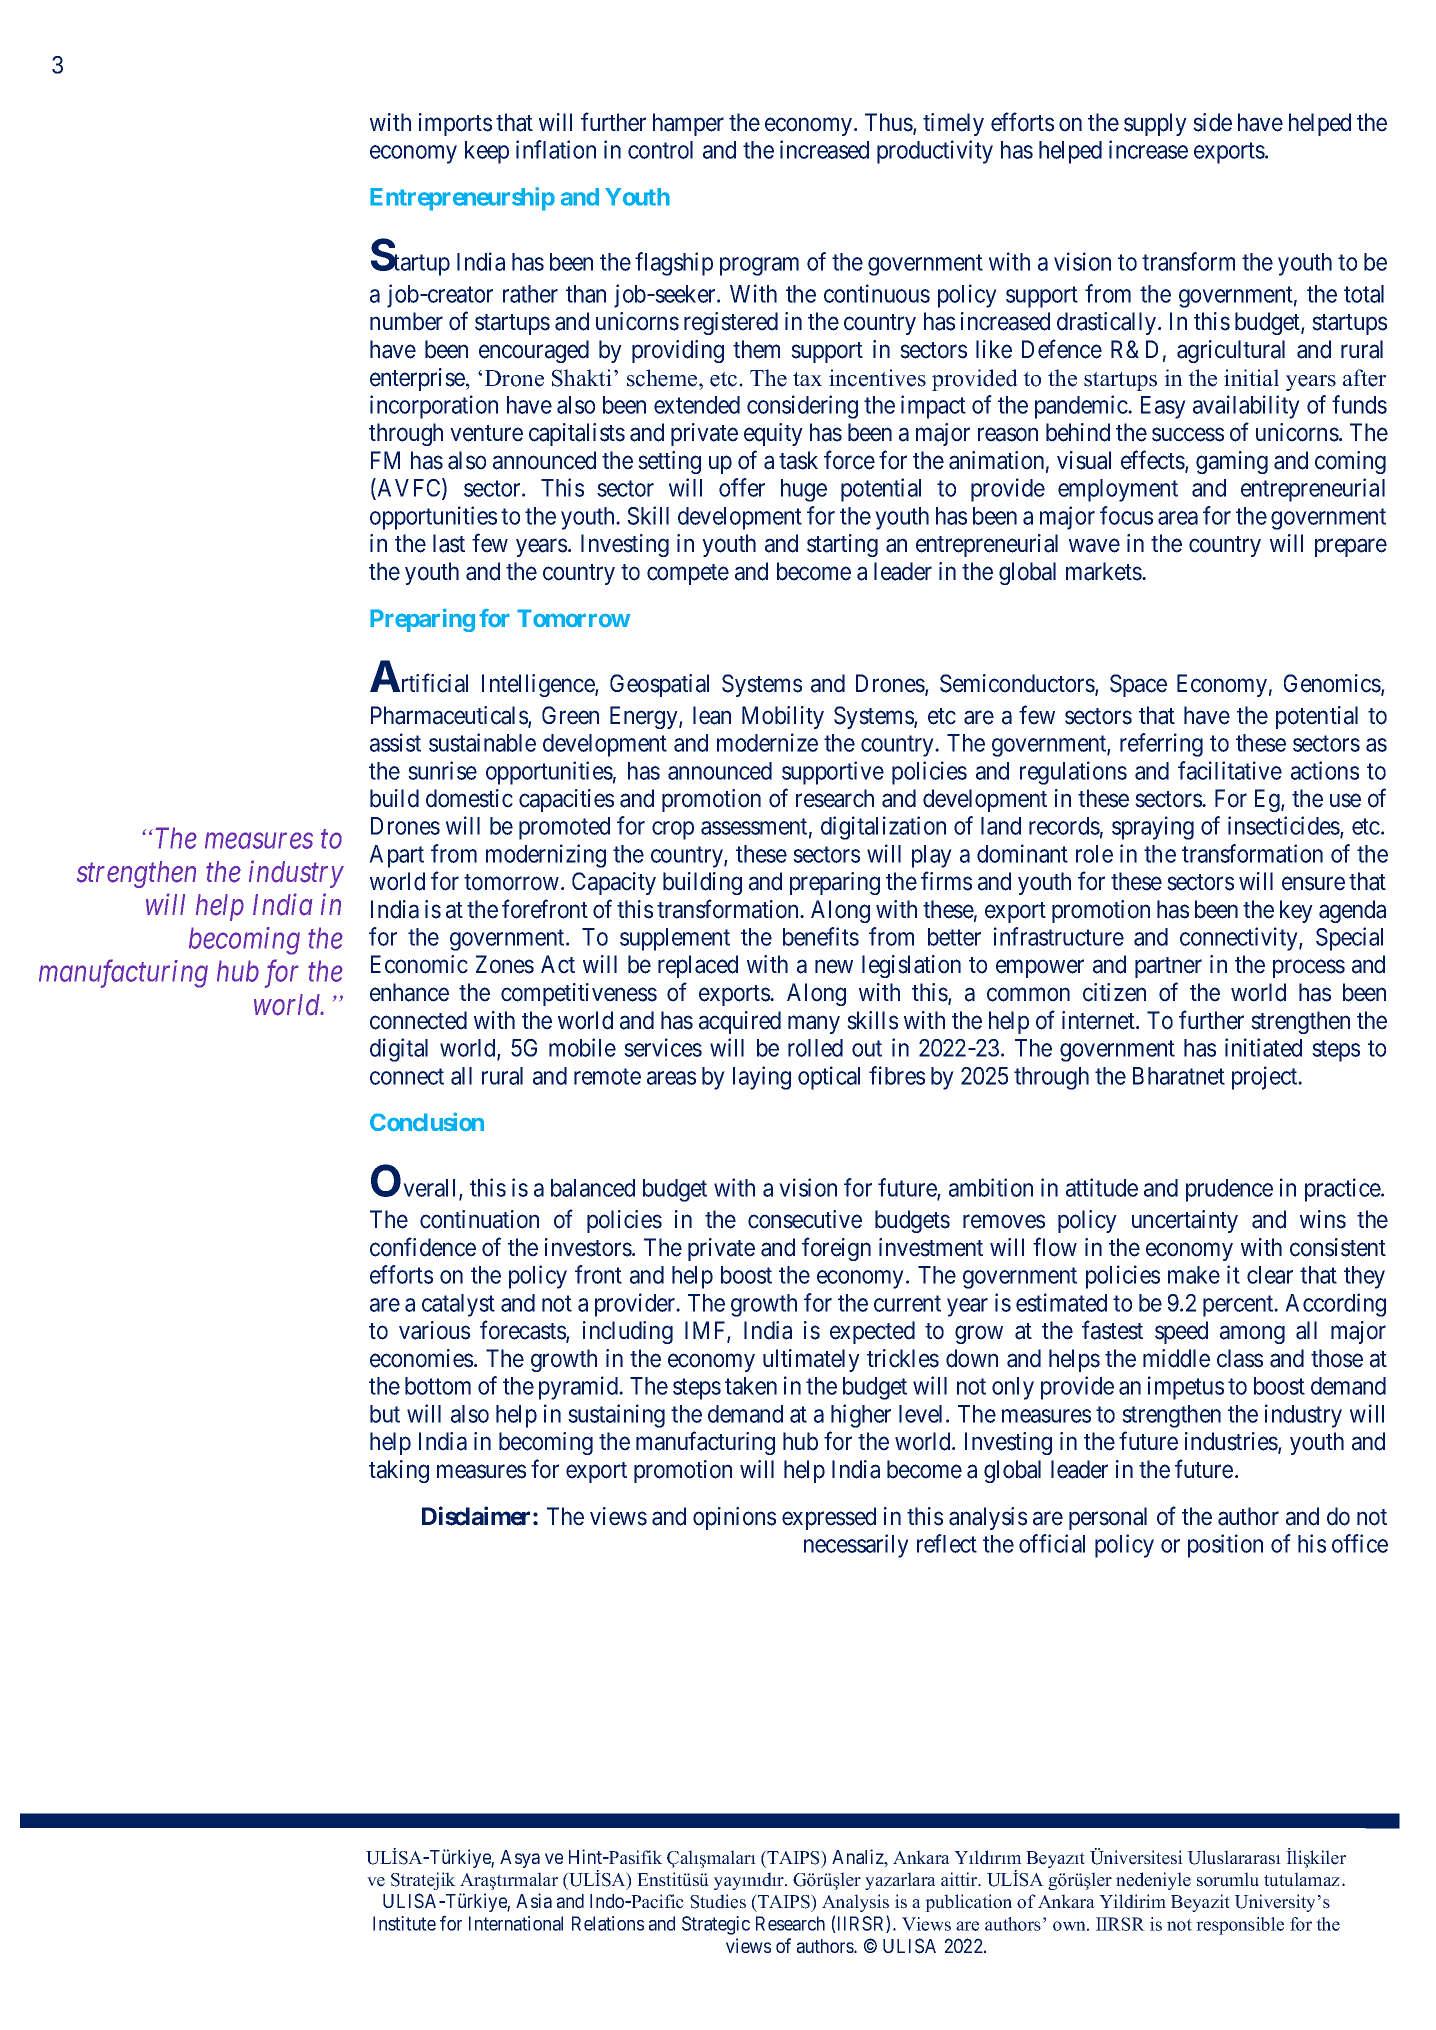 This screenshot has height=2030, width=1436. I want to click on current, so click(907, 1303).
